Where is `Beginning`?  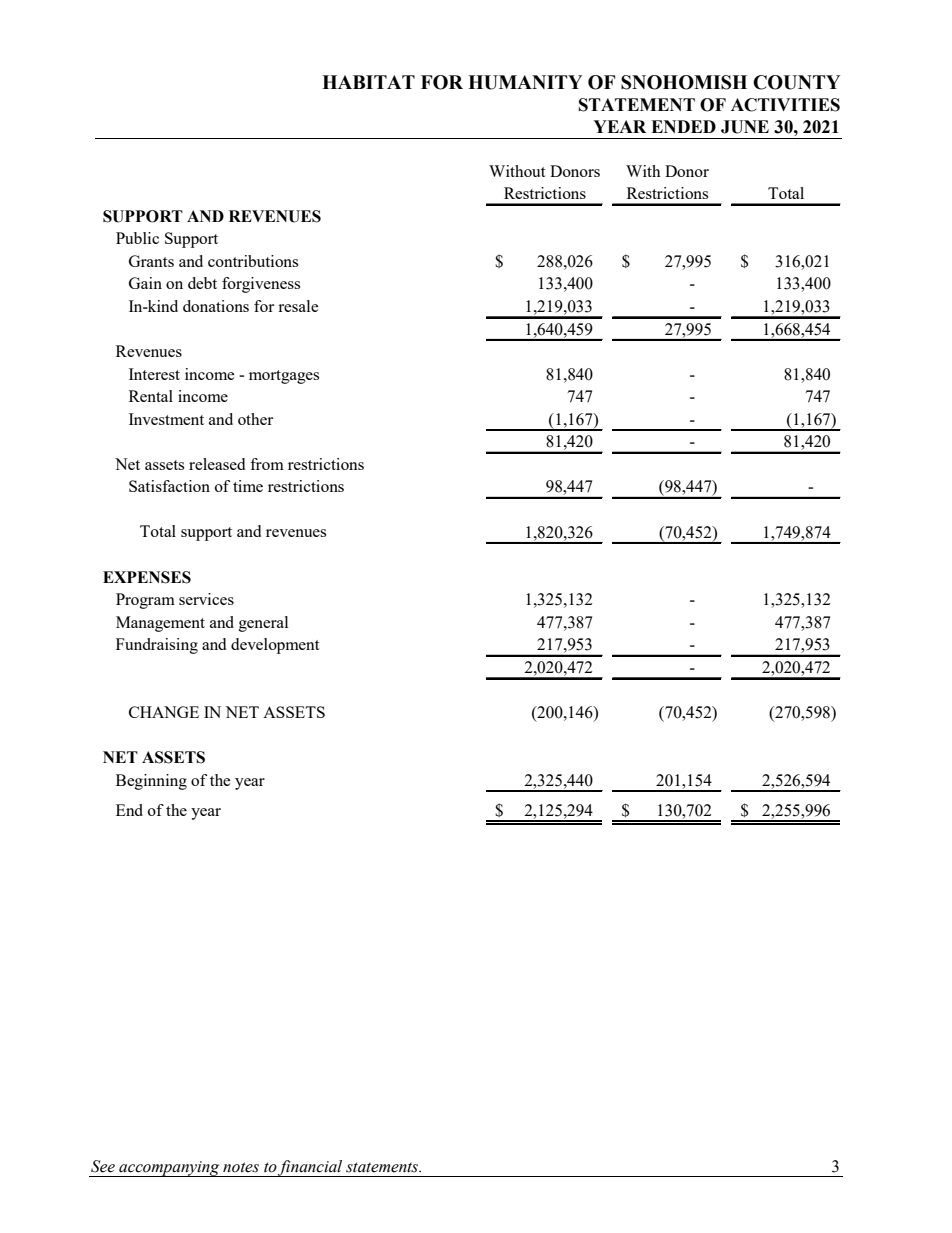 Beginning is located at coordinates (151, 782).
